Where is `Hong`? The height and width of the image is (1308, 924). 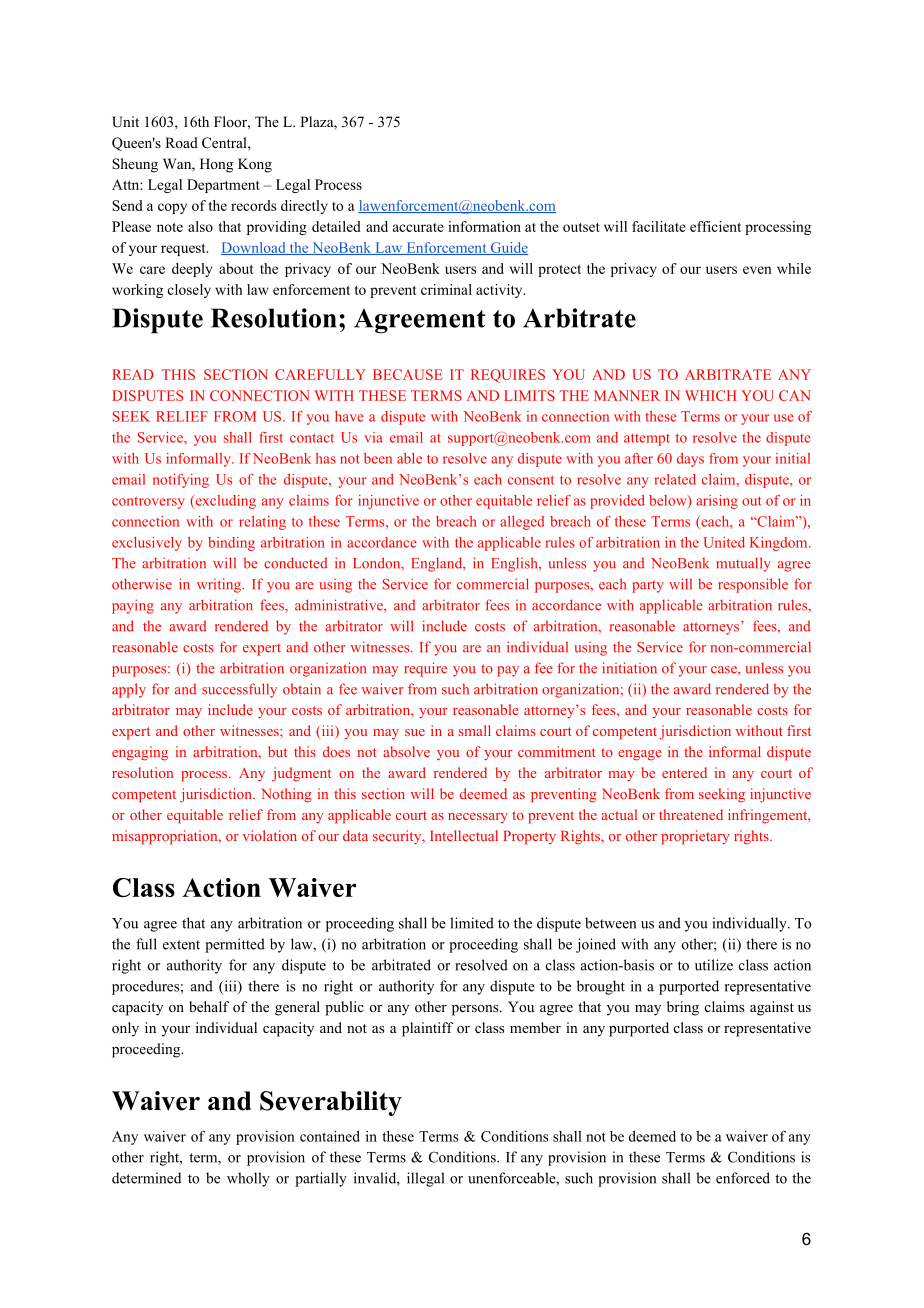 Hong is located at coordinates (216, 165).
